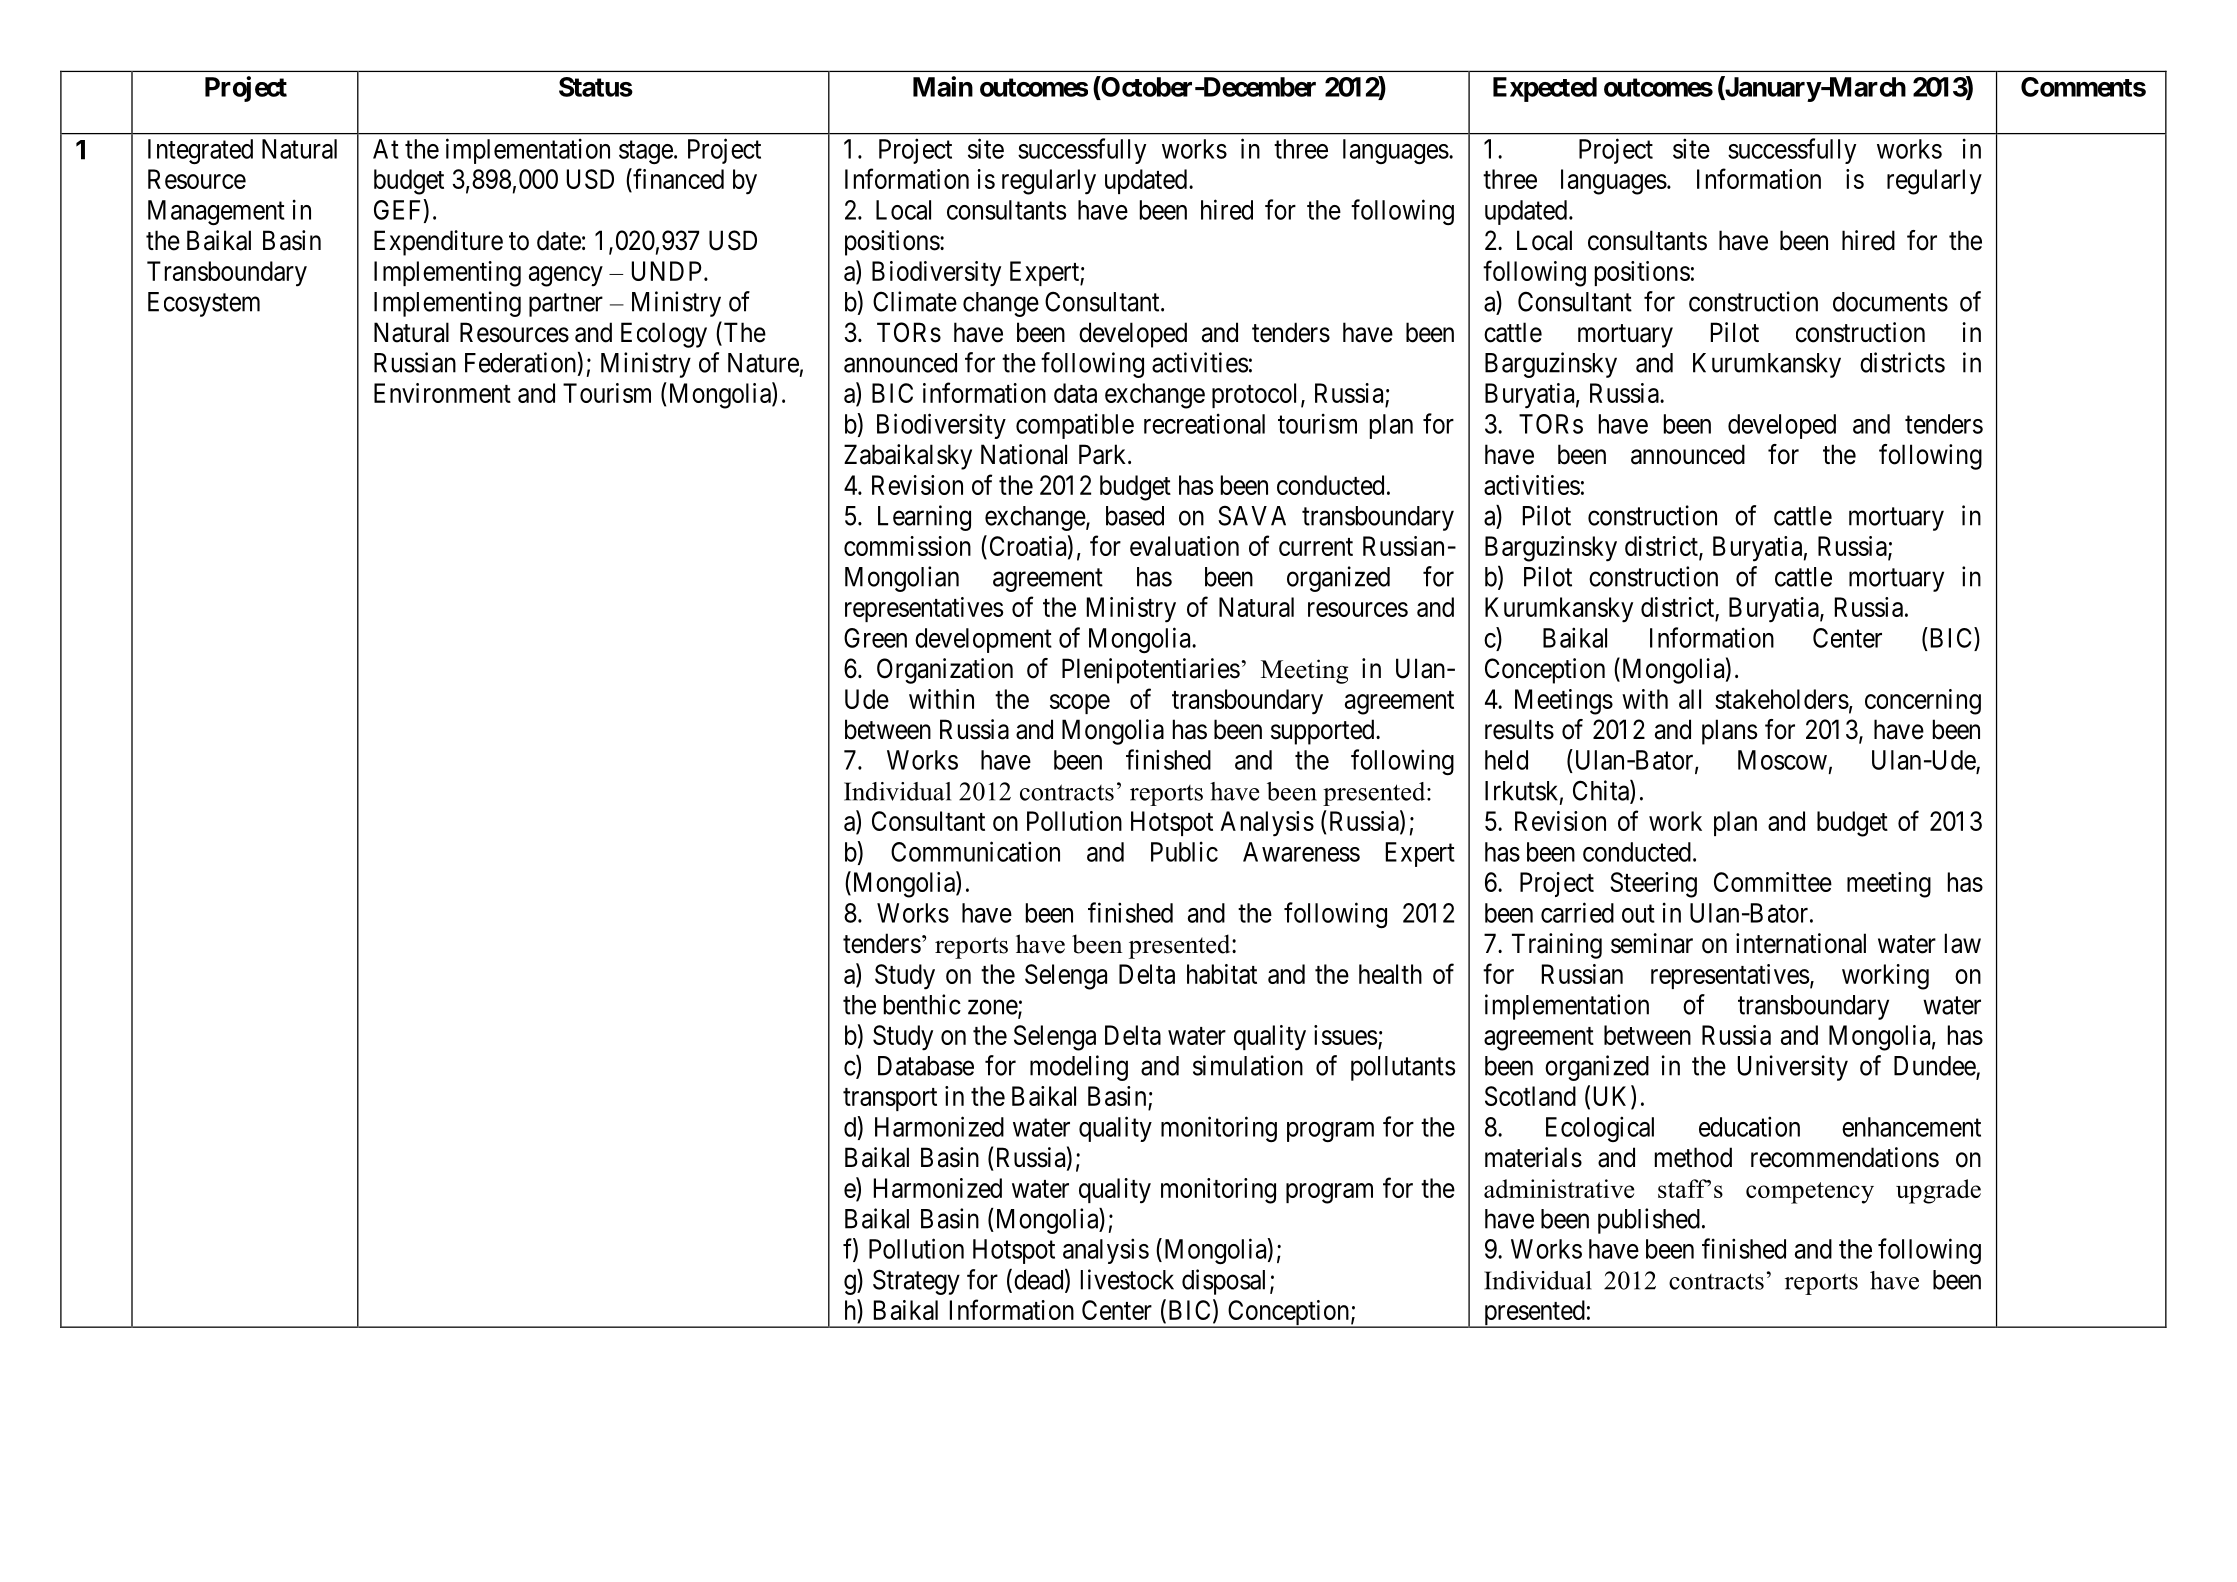  I want to click on Integrated, so click(200, 151).
